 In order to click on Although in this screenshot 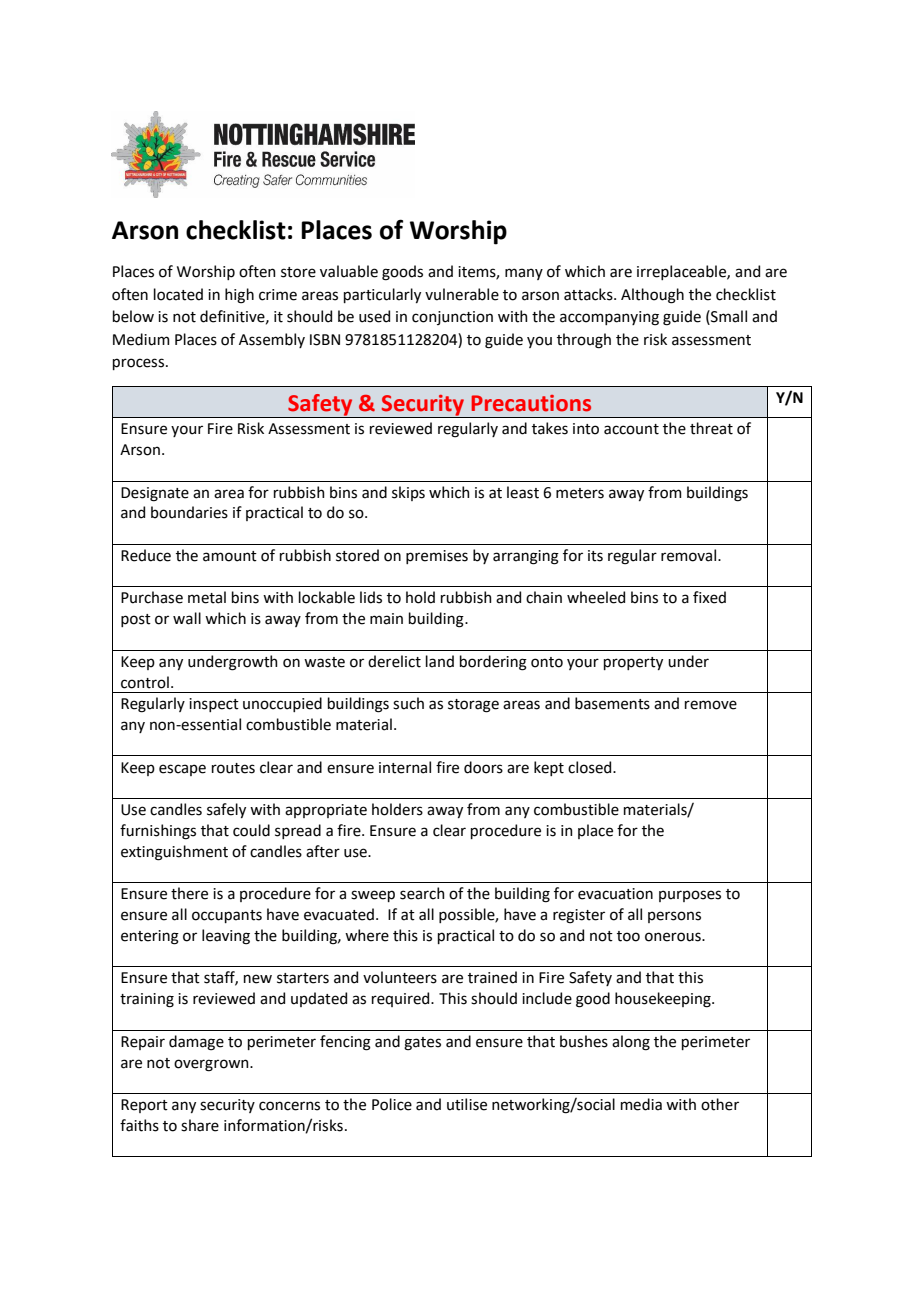, I will do `click(652, 296)`.
